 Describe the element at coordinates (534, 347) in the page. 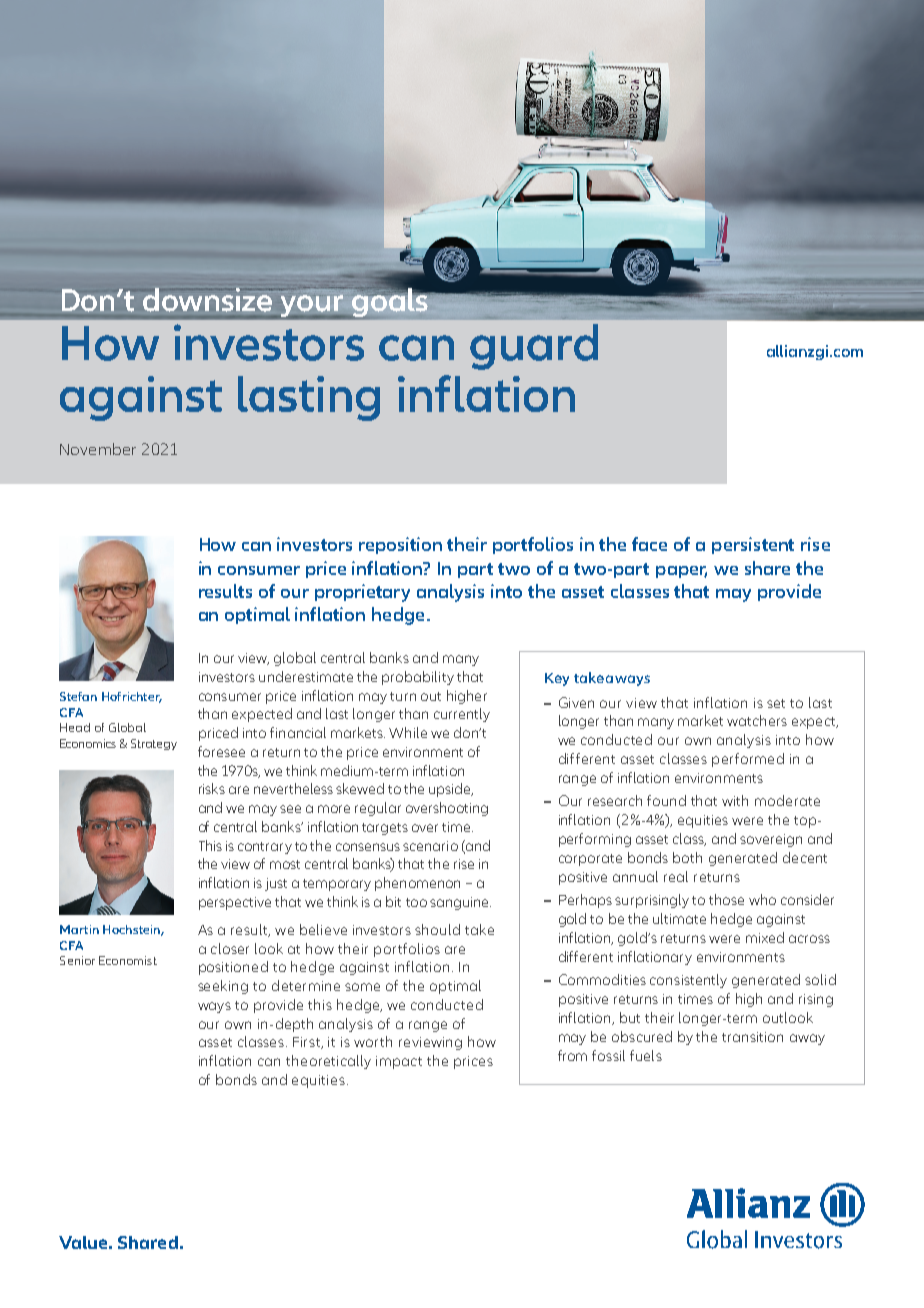

I see `guard` at that location.
